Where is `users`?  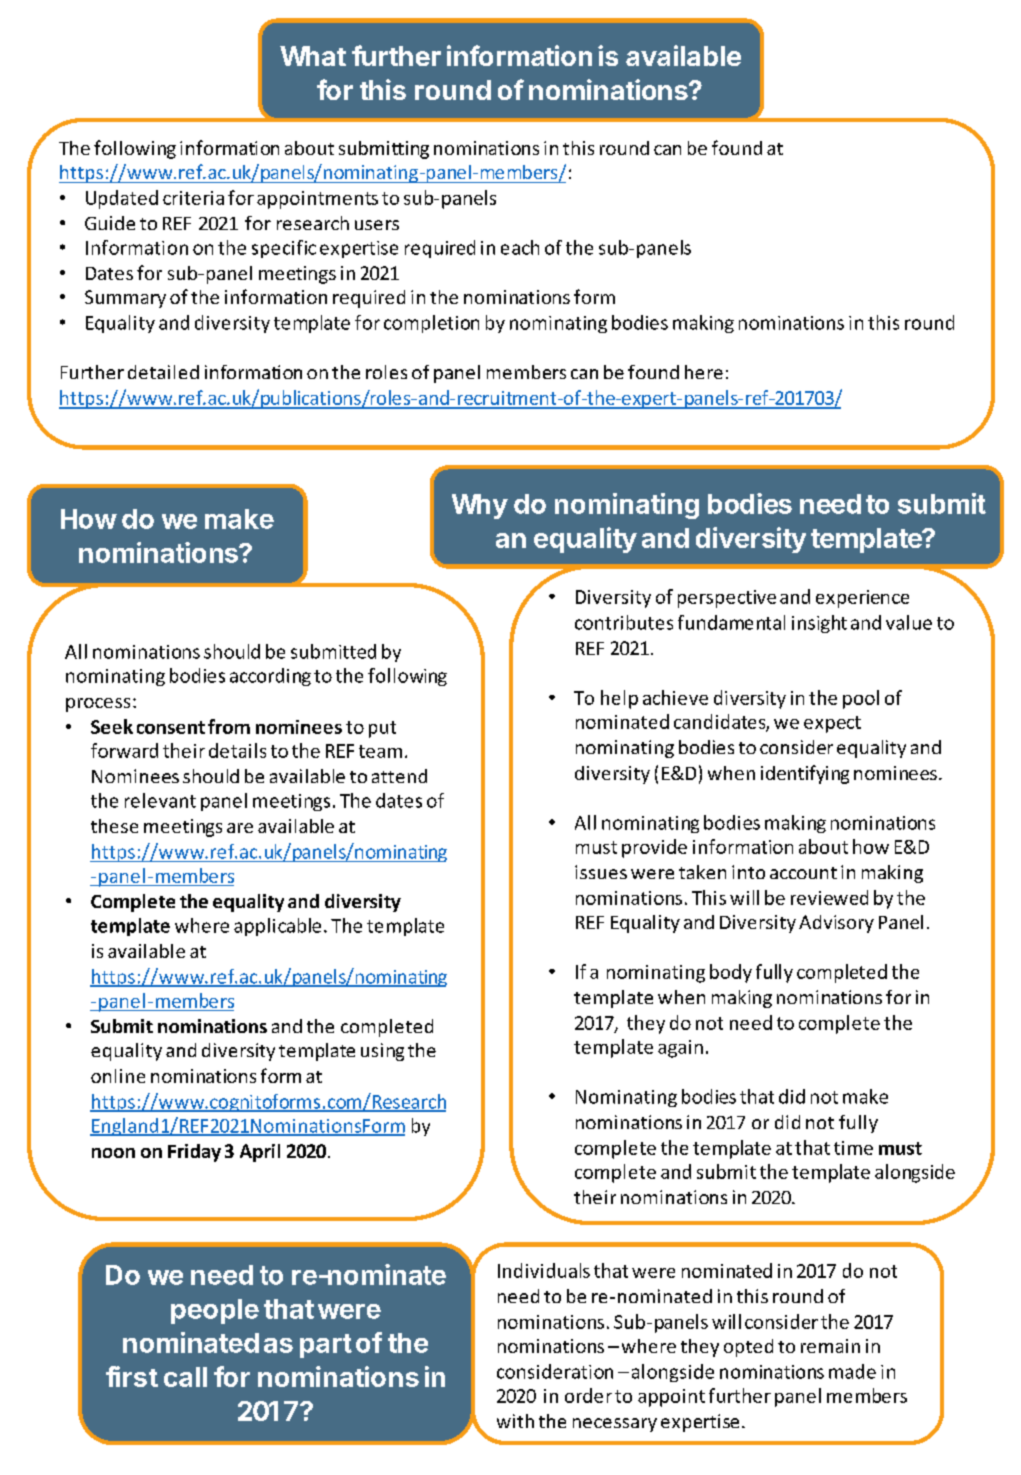 users is located at coordinates (377, 225).
